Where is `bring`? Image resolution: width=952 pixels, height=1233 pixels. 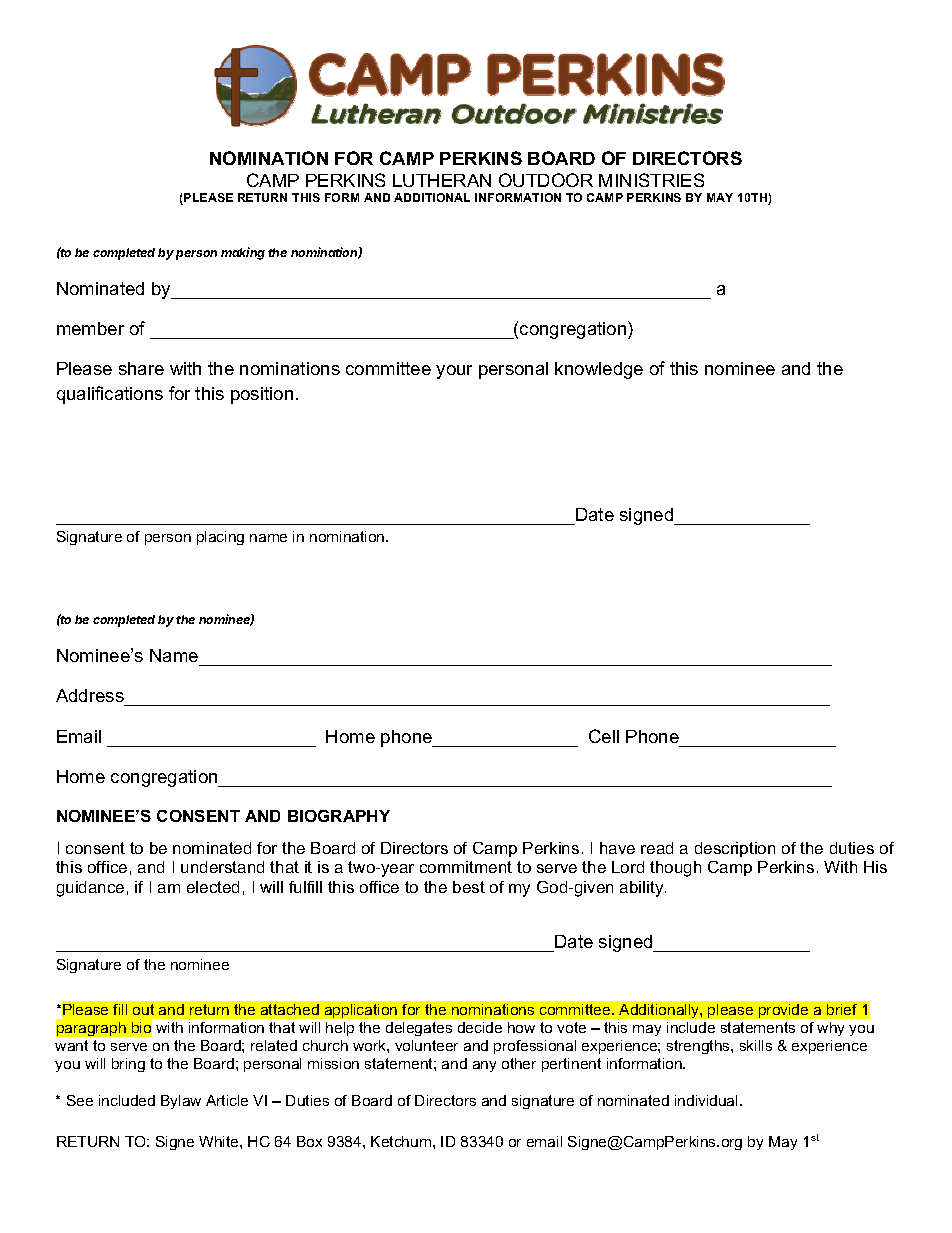 bring is located at coordinates (128, 1065).
